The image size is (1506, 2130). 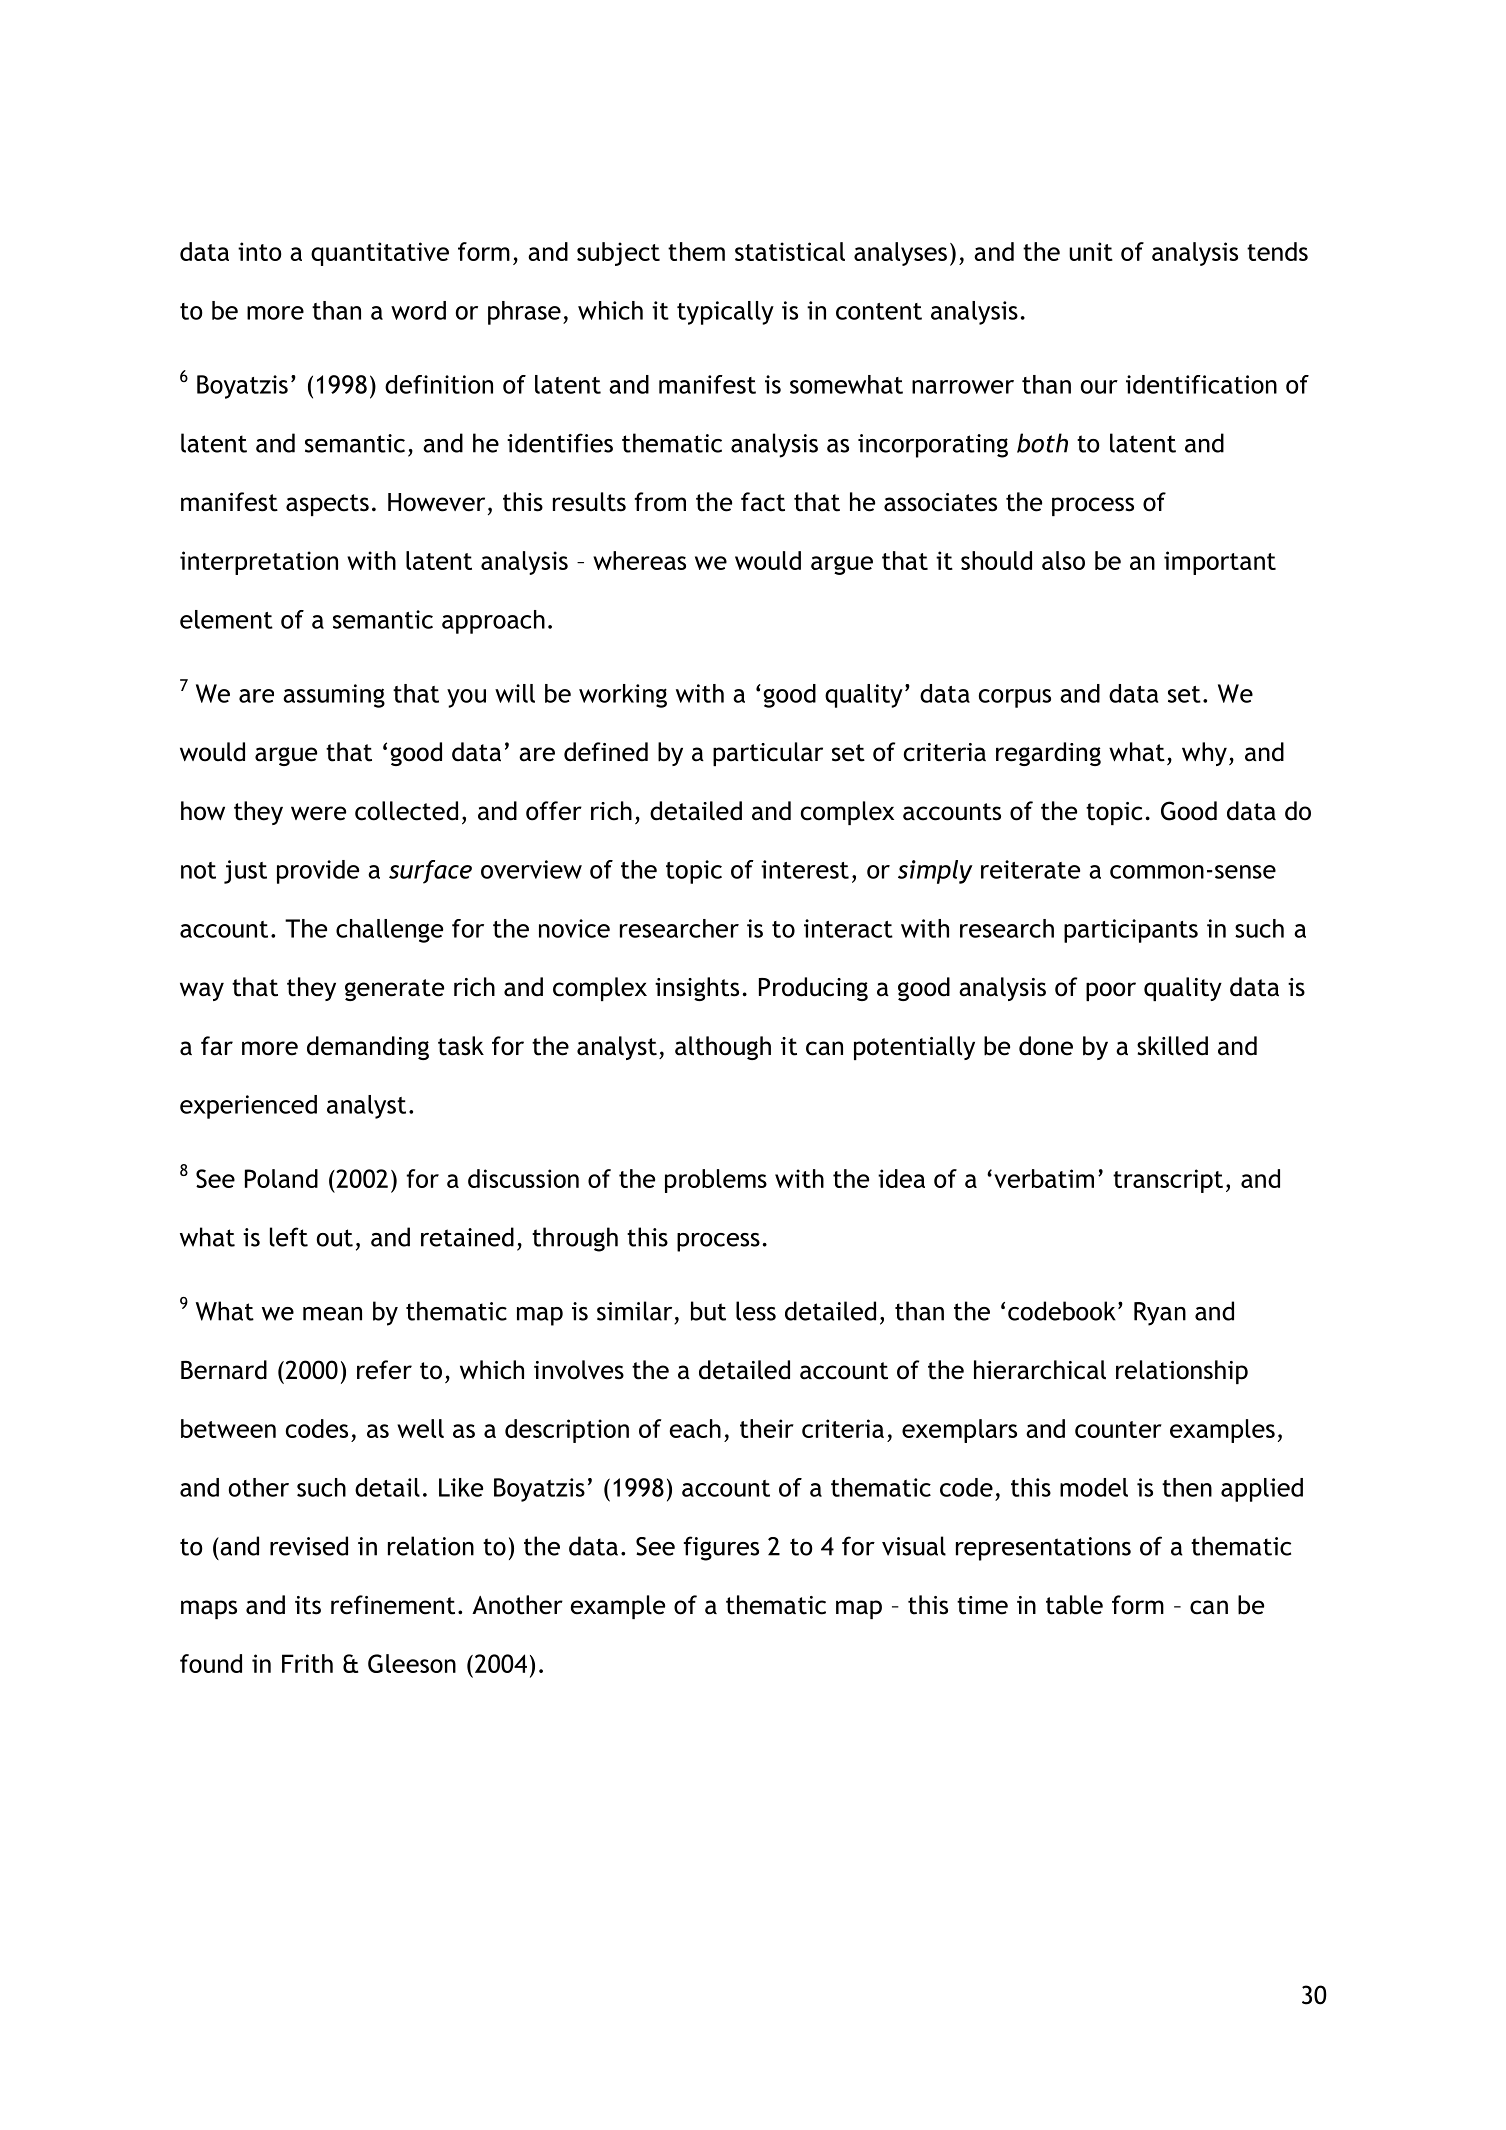 What do you see at coordinates (1204, 754) in the screenshot?
I see `why` at bounding box center [1204, 754].
